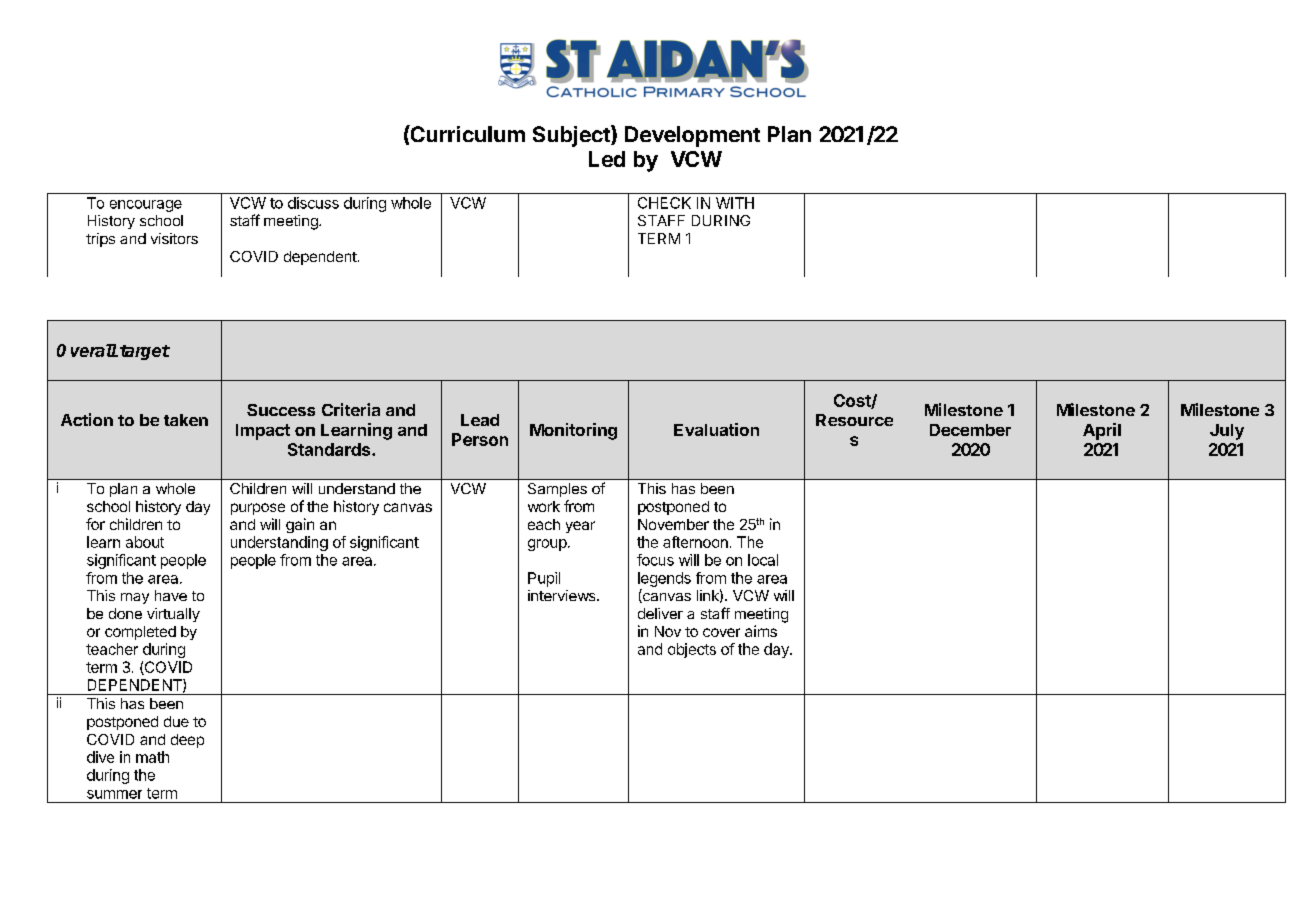 The width and height of the page is (1308, 924). What do you see at coordinates (664, 203) in the page?
I see `CHECK` at bounding box center [664, 203].
